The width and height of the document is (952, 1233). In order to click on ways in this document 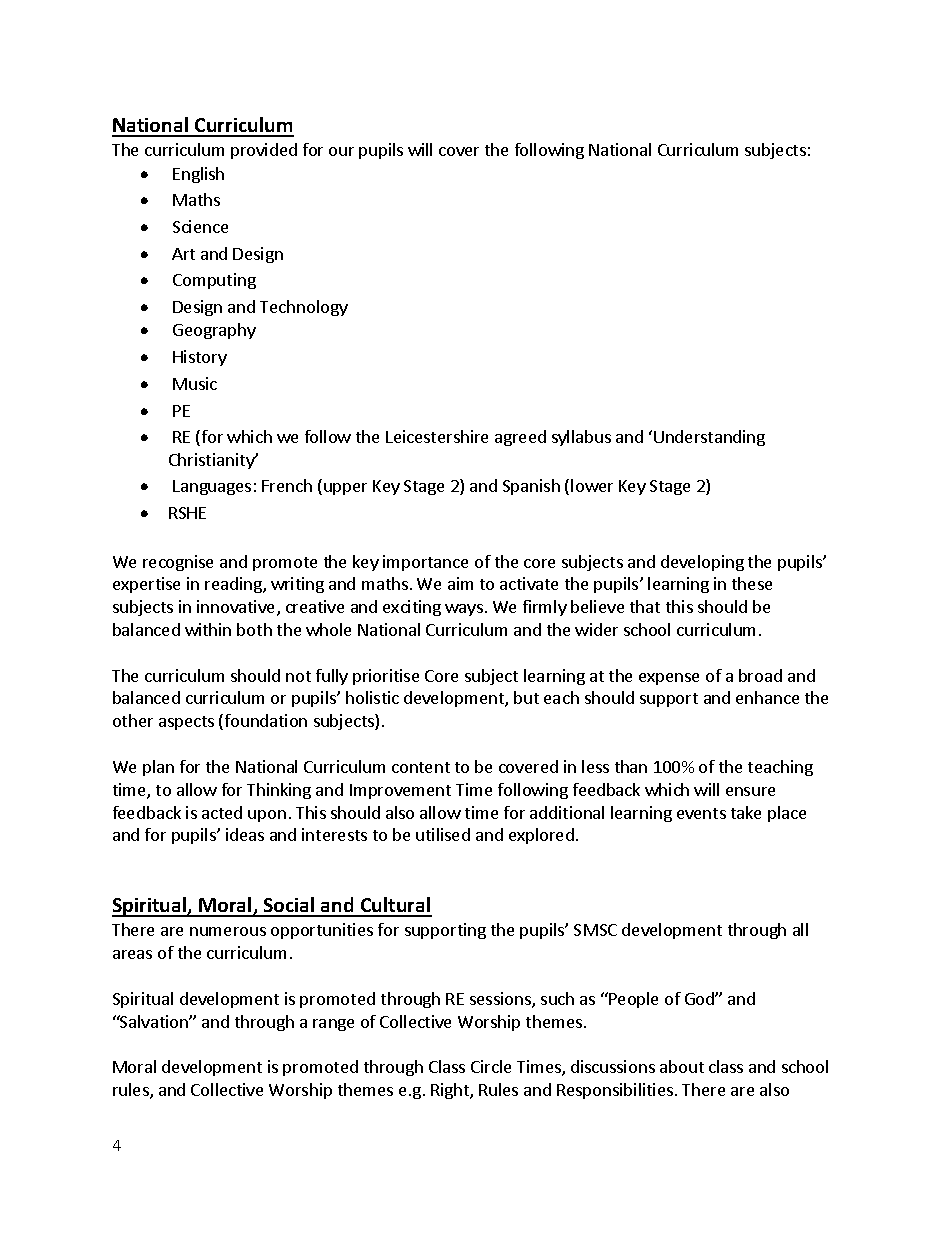, I will do `click(464, 610)`.
